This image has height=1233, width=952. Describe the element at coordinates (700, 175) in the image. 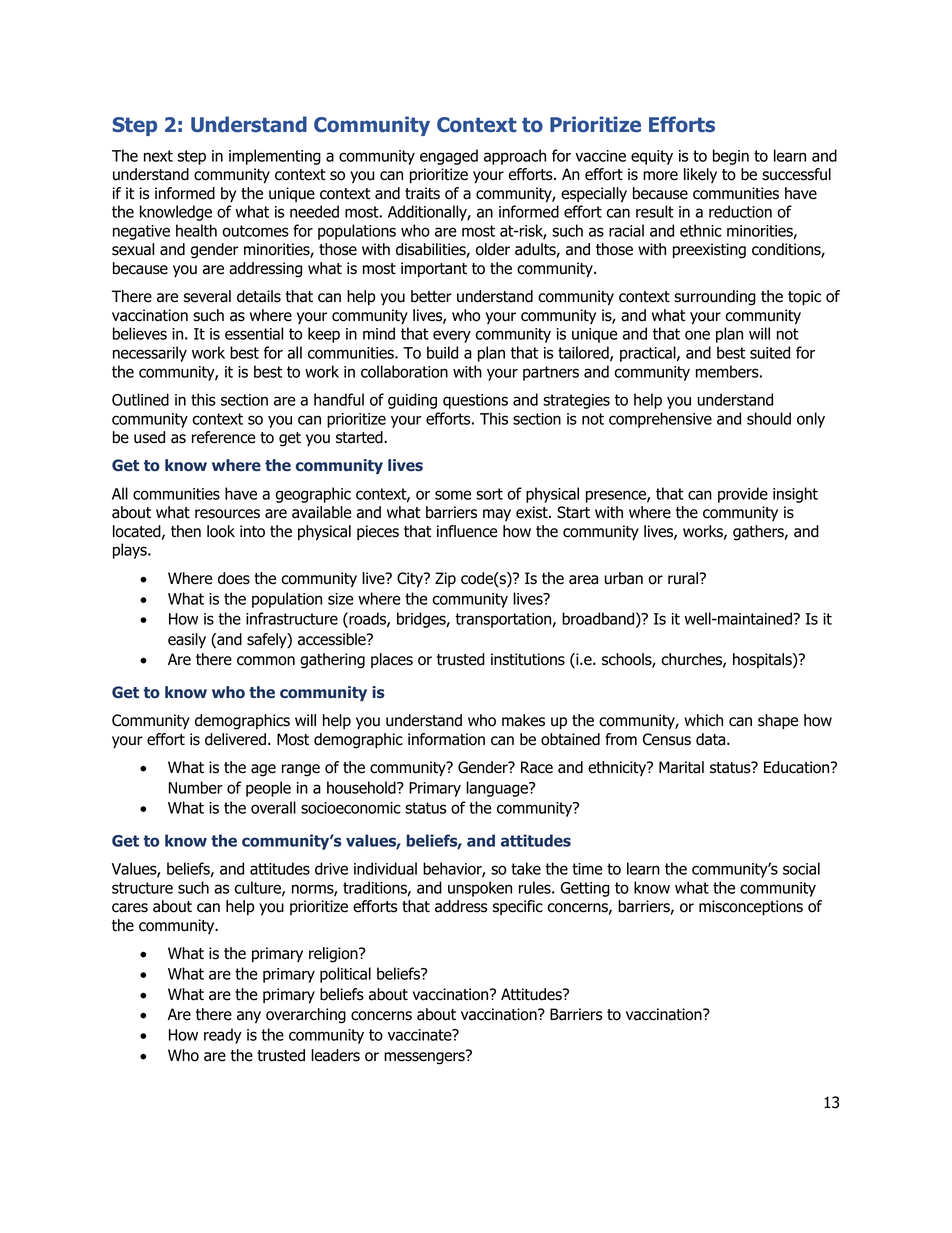

I see `likely` at that location.
